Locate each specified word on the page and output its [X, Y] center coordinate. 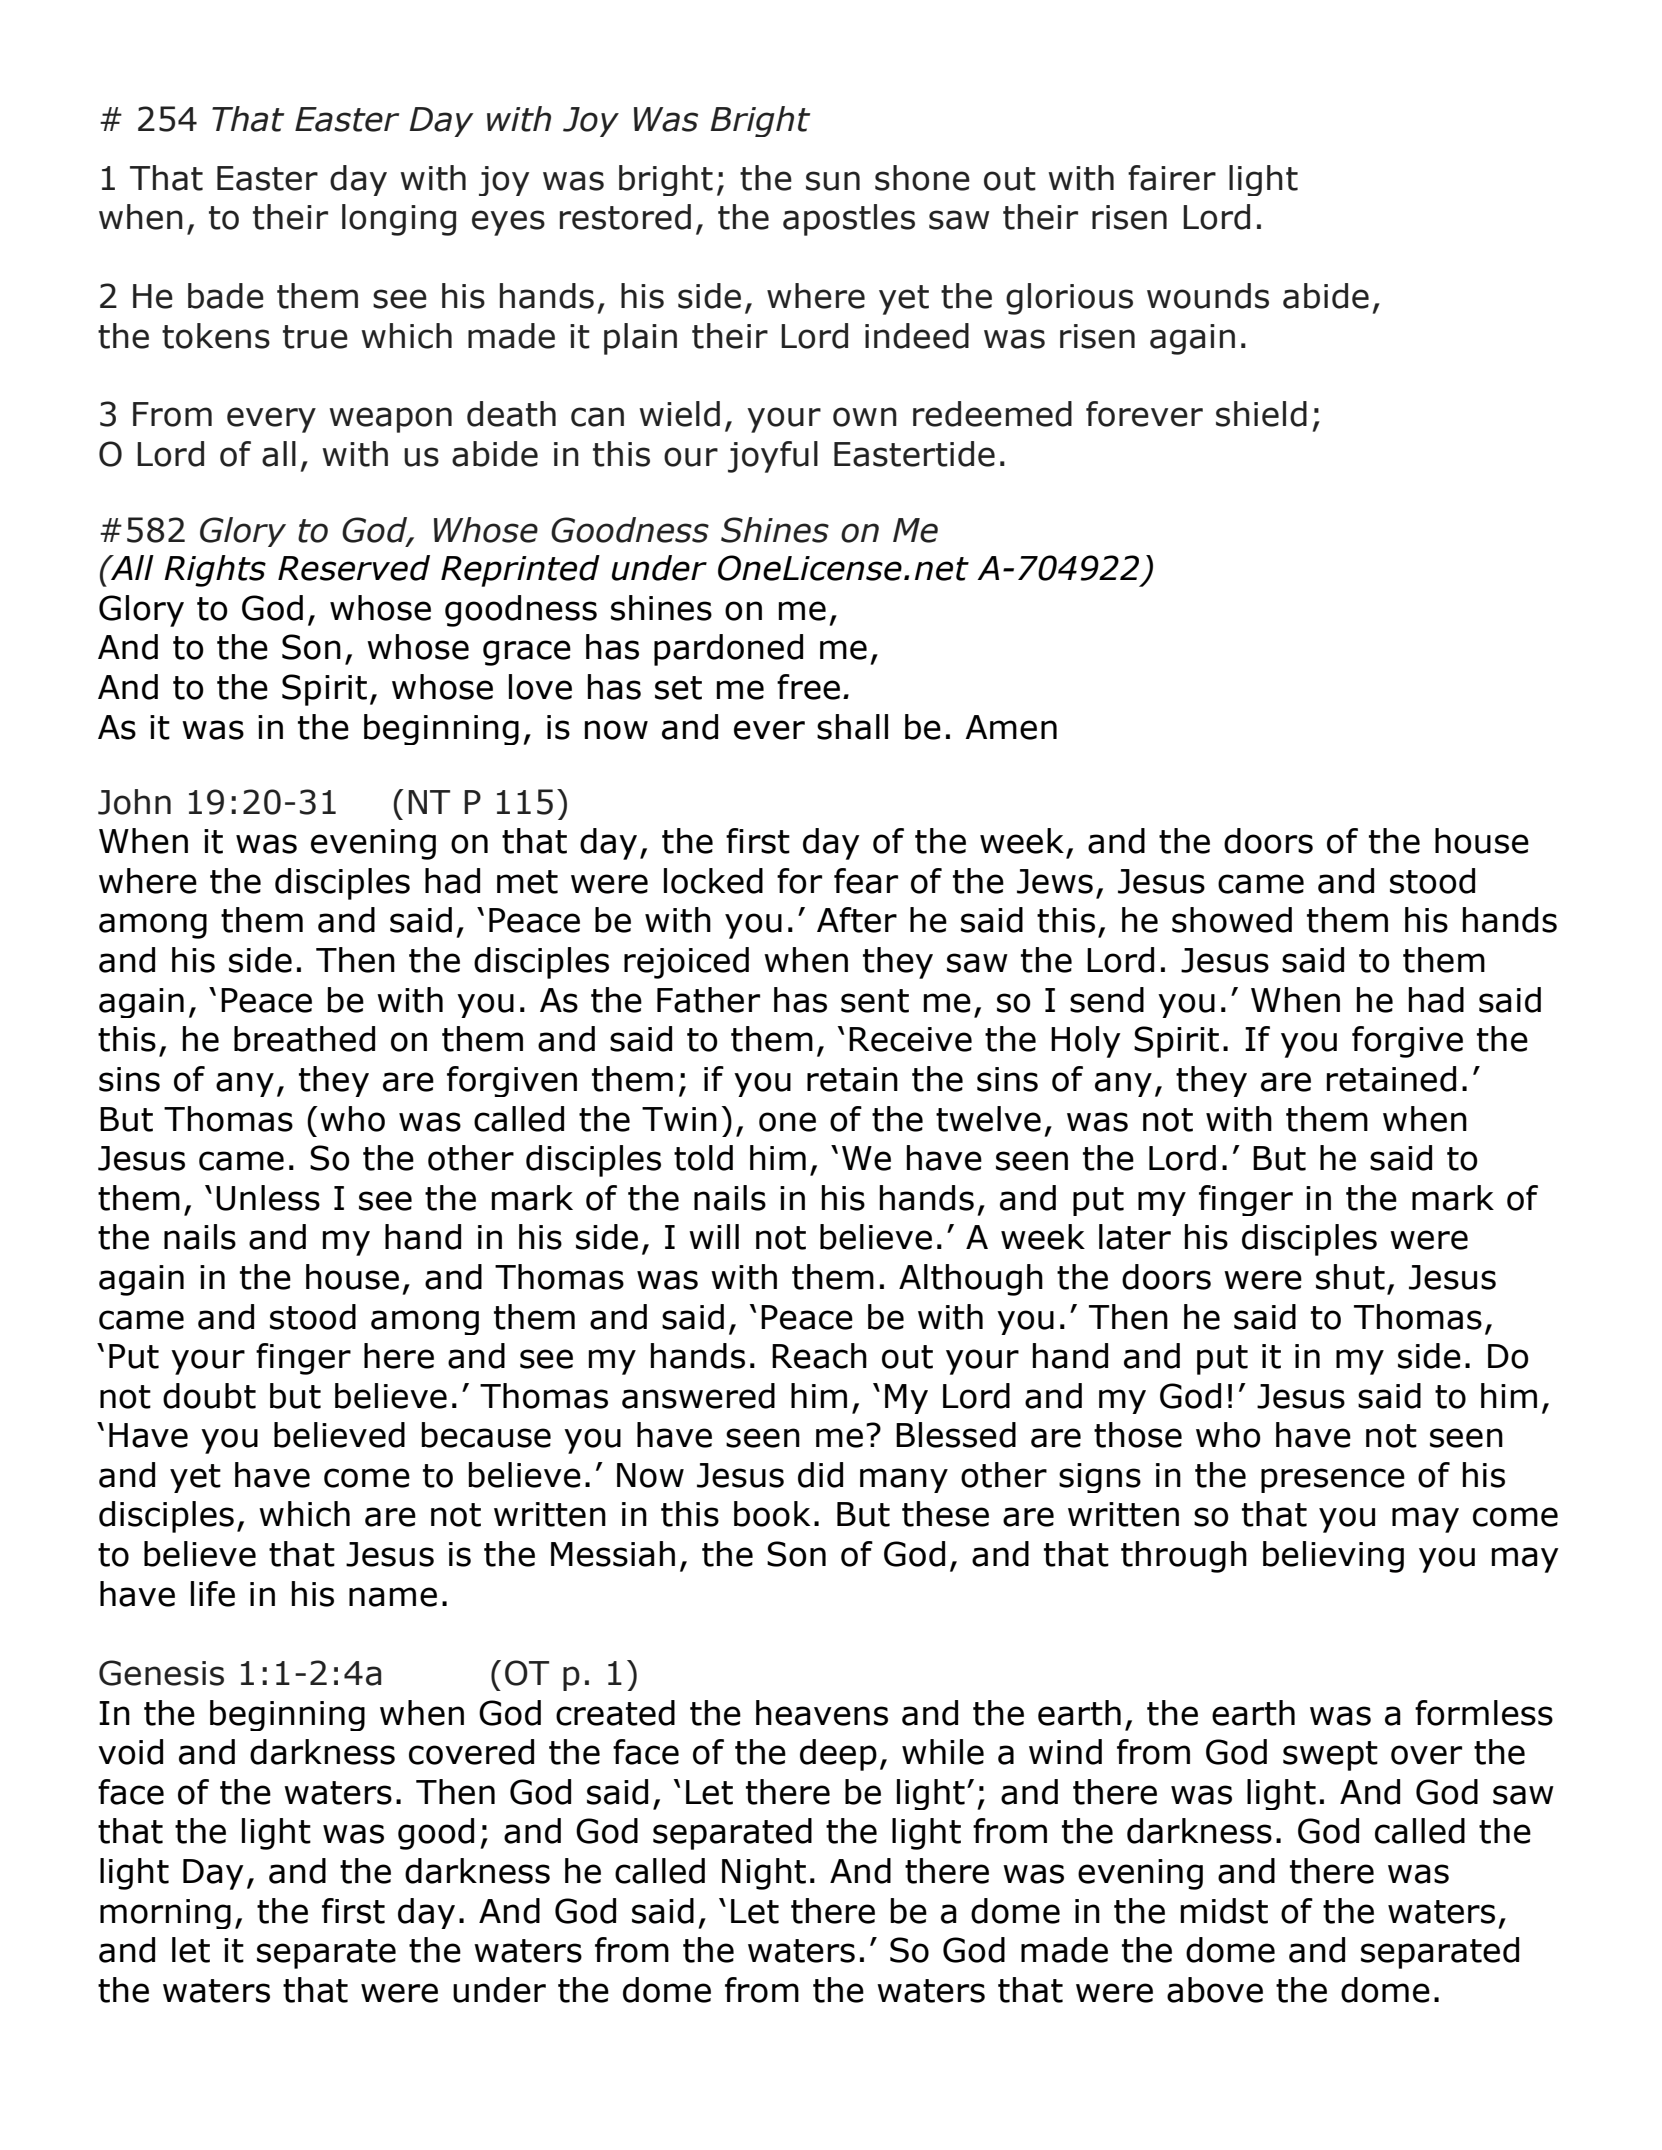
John [134, 802]
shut [1350, 1277]
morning [165, 1914]
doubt [209, 1396]
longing [399, 220]
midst [1224, 1911]
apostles [849, 220]
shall [852, 727]
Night [764, 1874]
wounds [1208, 296]
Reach [819, 1356]
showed [1232, 920]
